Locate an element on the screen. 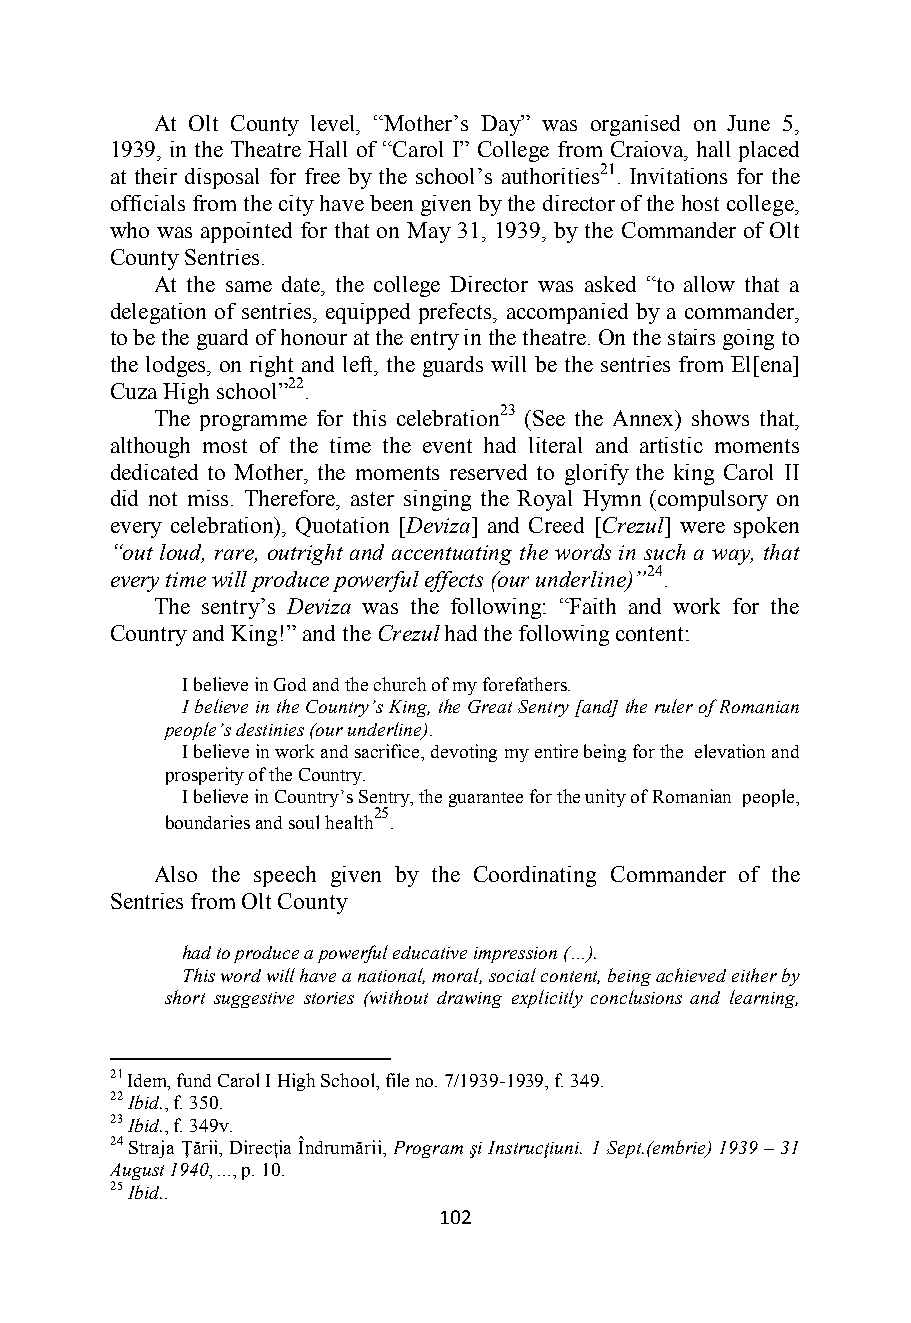  disposal is located at coordinates (222, 178).
